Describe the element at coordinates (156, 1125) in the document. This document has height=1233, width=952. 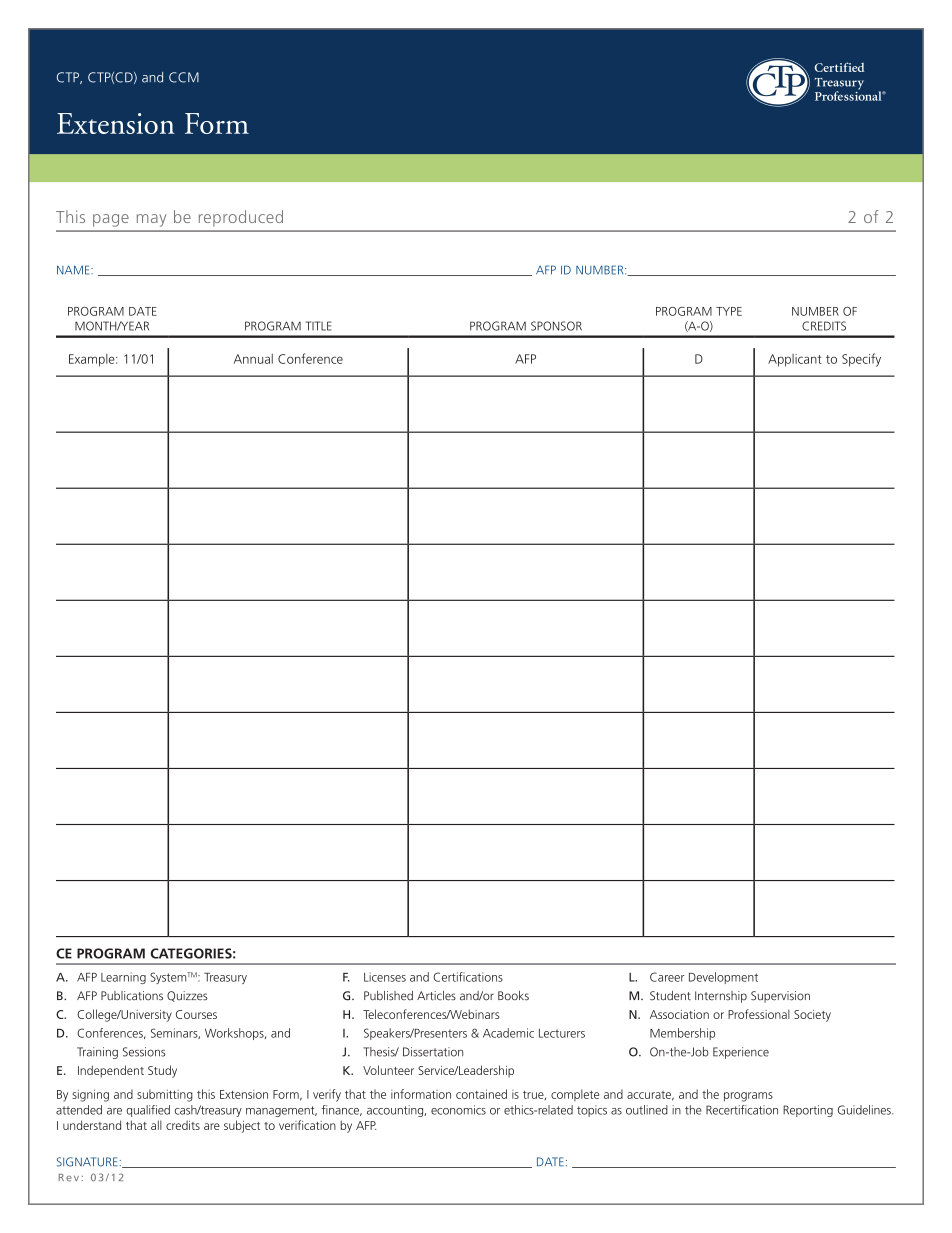
I see `all` at that location.
